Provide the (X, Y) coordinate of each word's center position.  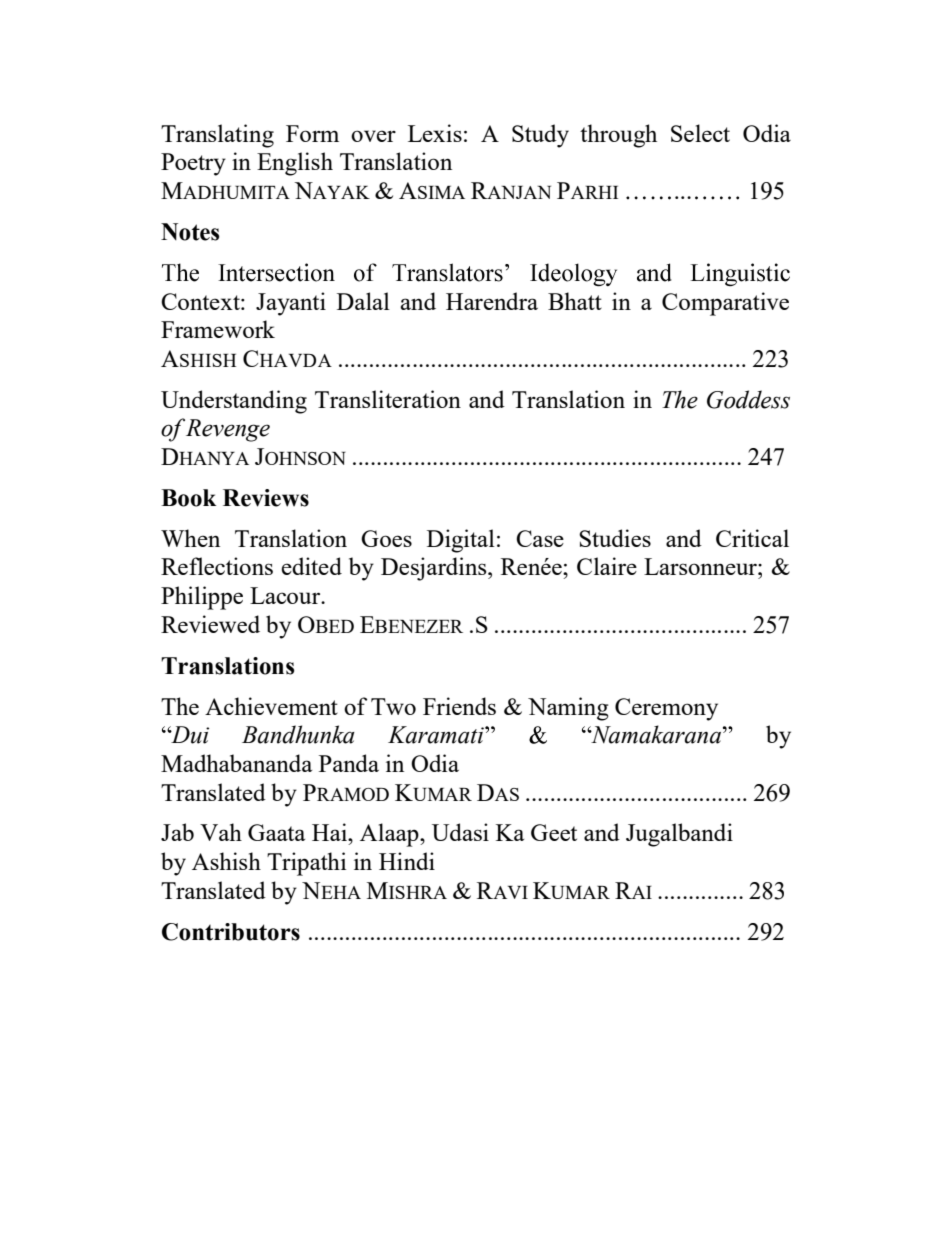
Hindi (407, 861)
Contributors (231, 932)
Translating (217, 136)
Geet (554, 832)
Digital (461, 541)
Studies (615, 538)
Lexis (435, 133)
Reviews (266, 498)
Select (700, 133)
